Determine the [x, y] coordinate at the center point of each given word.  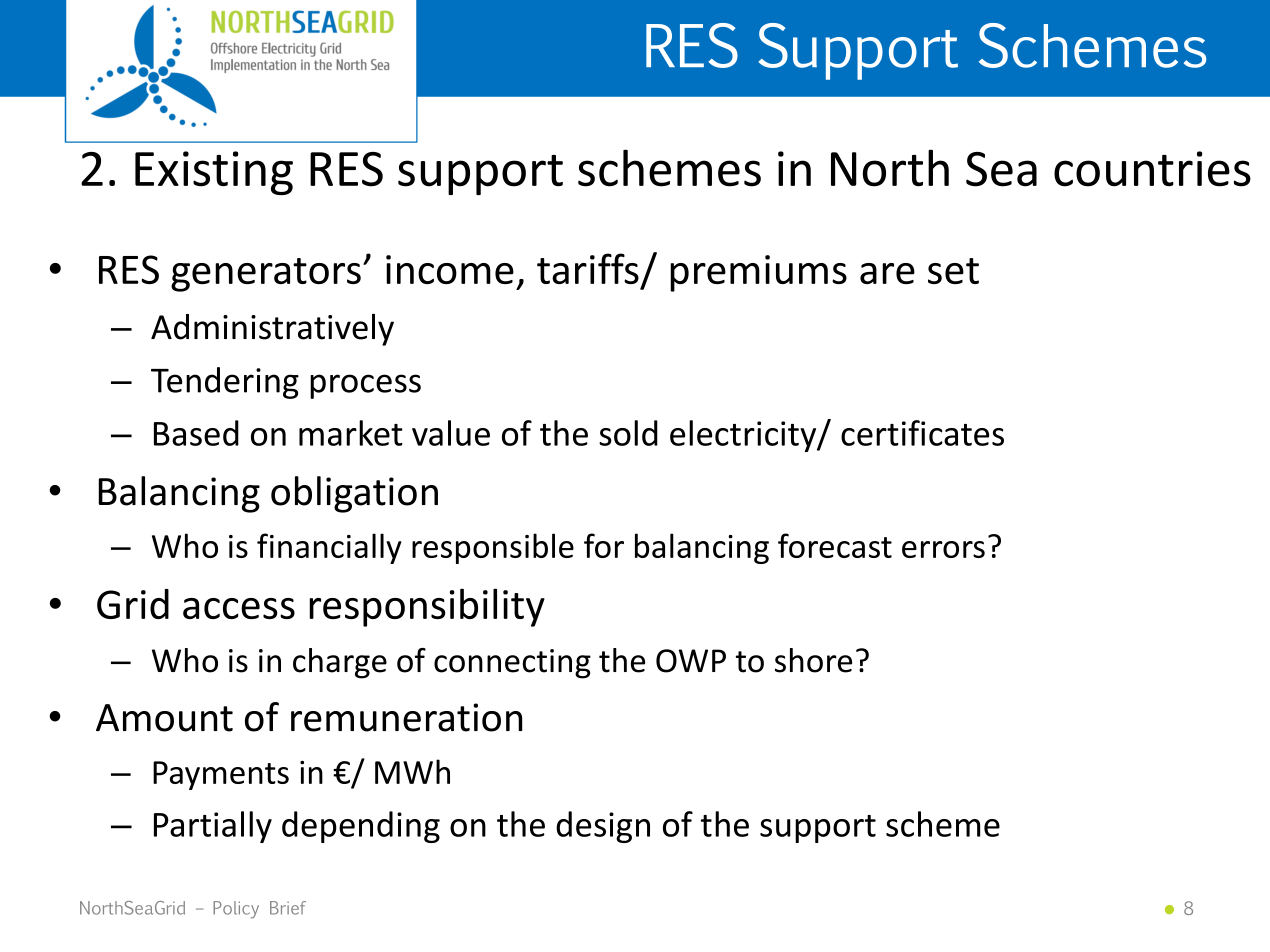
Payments [221, 775]
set [953, 271]
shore [813, 660]
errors [943, 549]
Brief [288, 908]
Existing [214, 173]
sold [628, 433]
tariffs [588, 268]
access [239, 608]
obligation [354, 494]
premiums [758, 273]
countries [1152, 169]
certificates [922, 433]
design [603, 827]
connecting [512, 664]
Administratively [272, 330]
